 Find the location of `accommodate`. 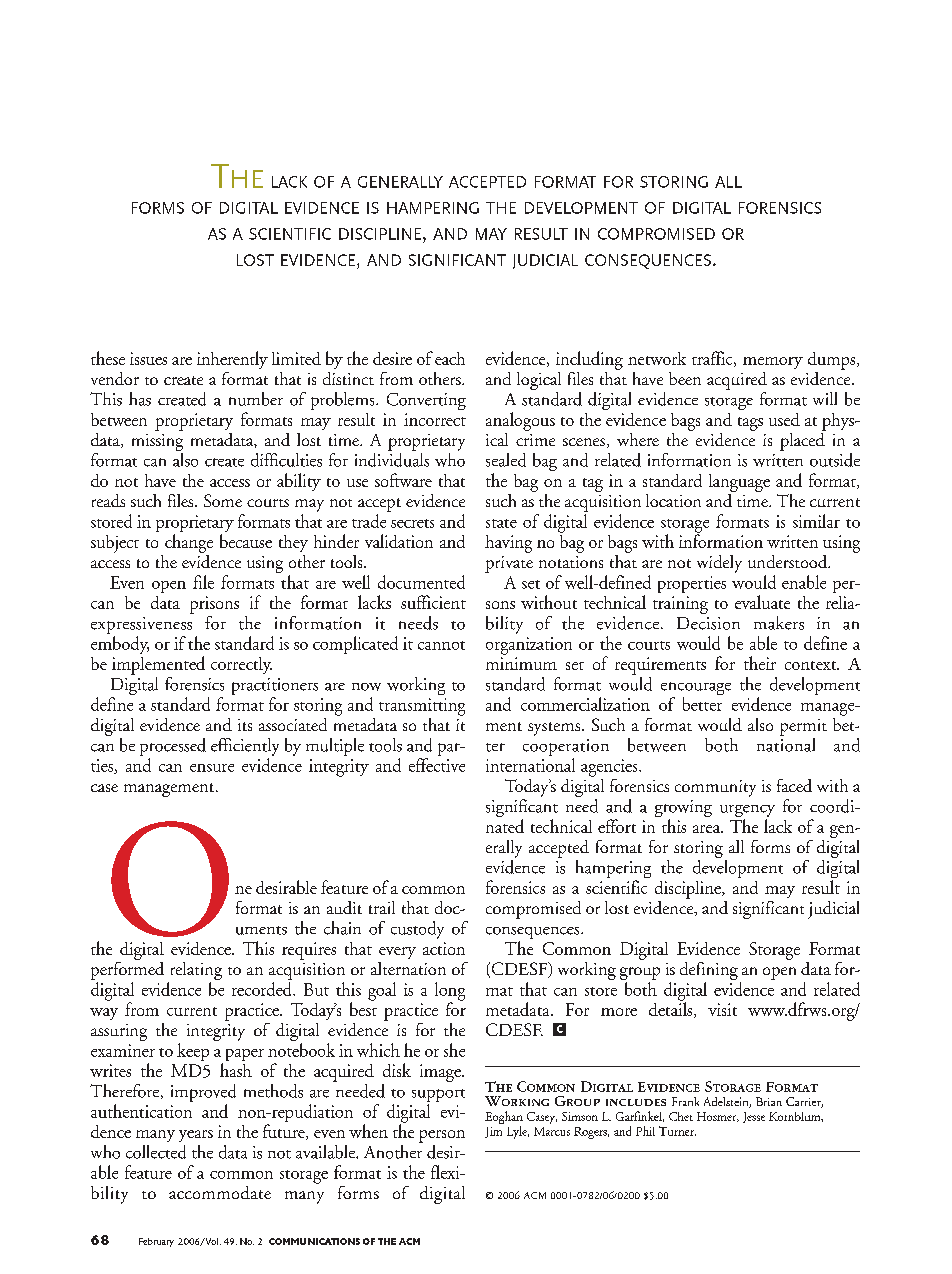

accommodate is located at coordinates (220, 1192).
